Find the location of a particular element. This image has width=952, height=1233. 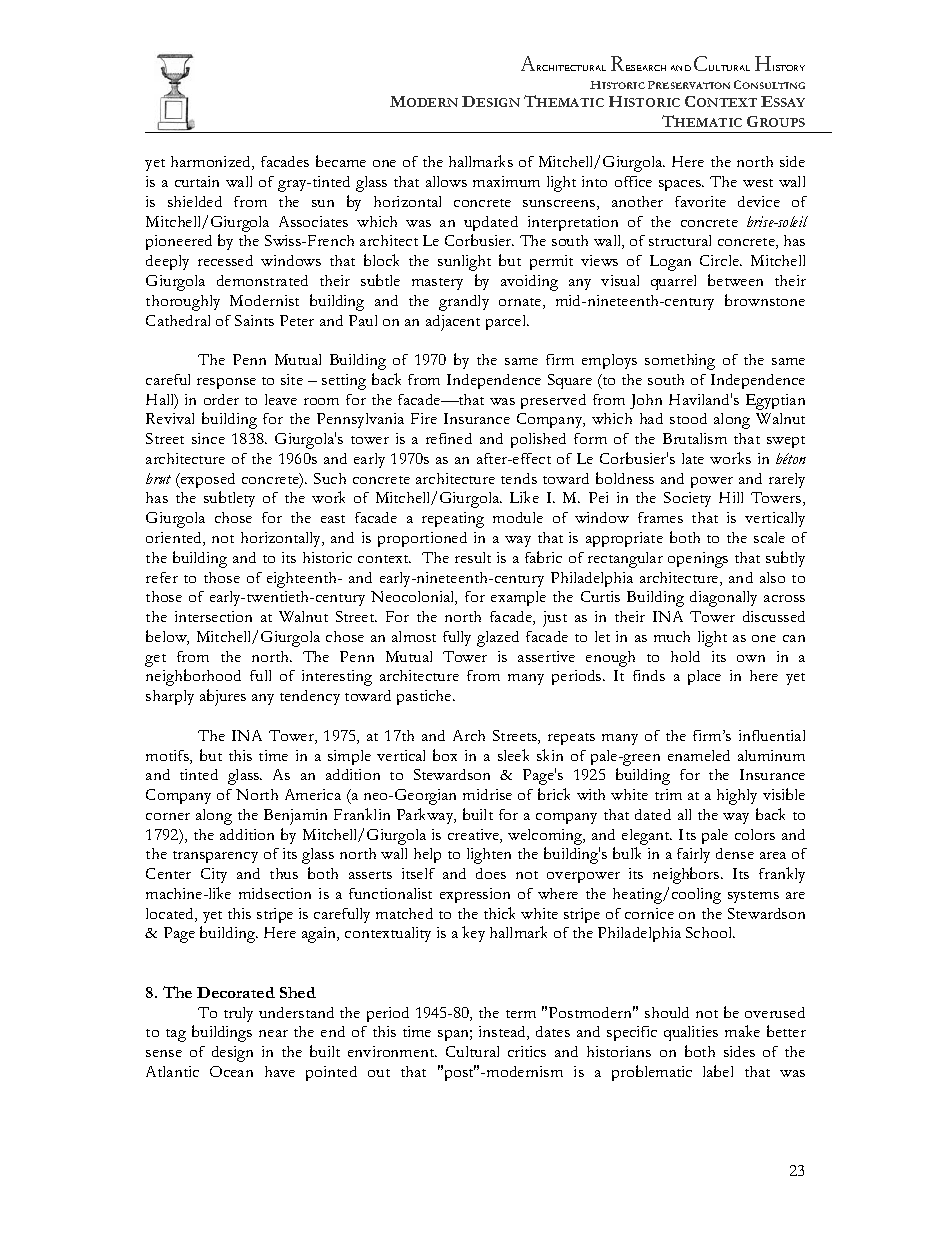

Parkway is located at coordinates (426, 816).
